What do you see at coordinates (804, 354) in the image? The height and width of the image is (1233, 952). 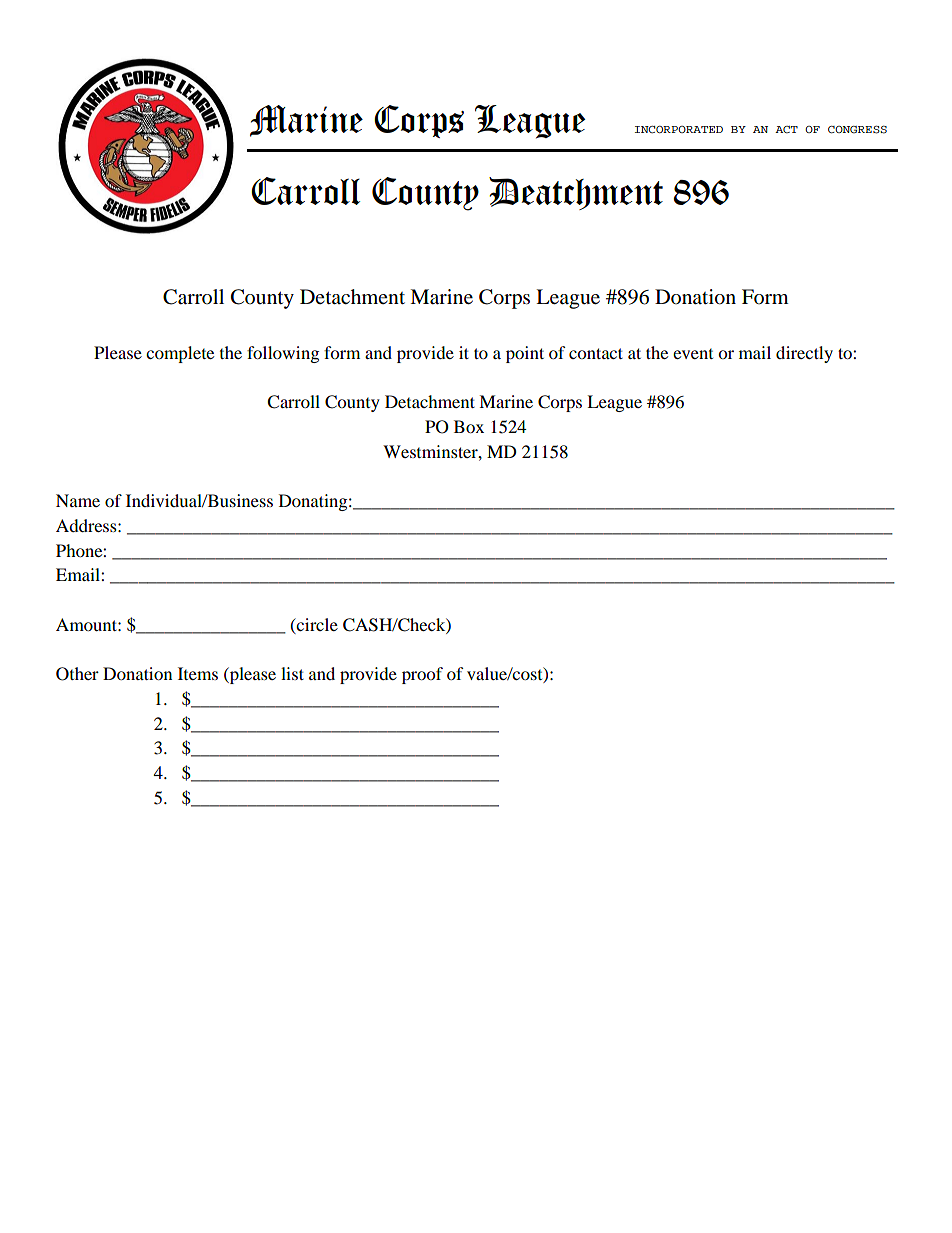 I see `directly` at bounding box center [804, 354].
